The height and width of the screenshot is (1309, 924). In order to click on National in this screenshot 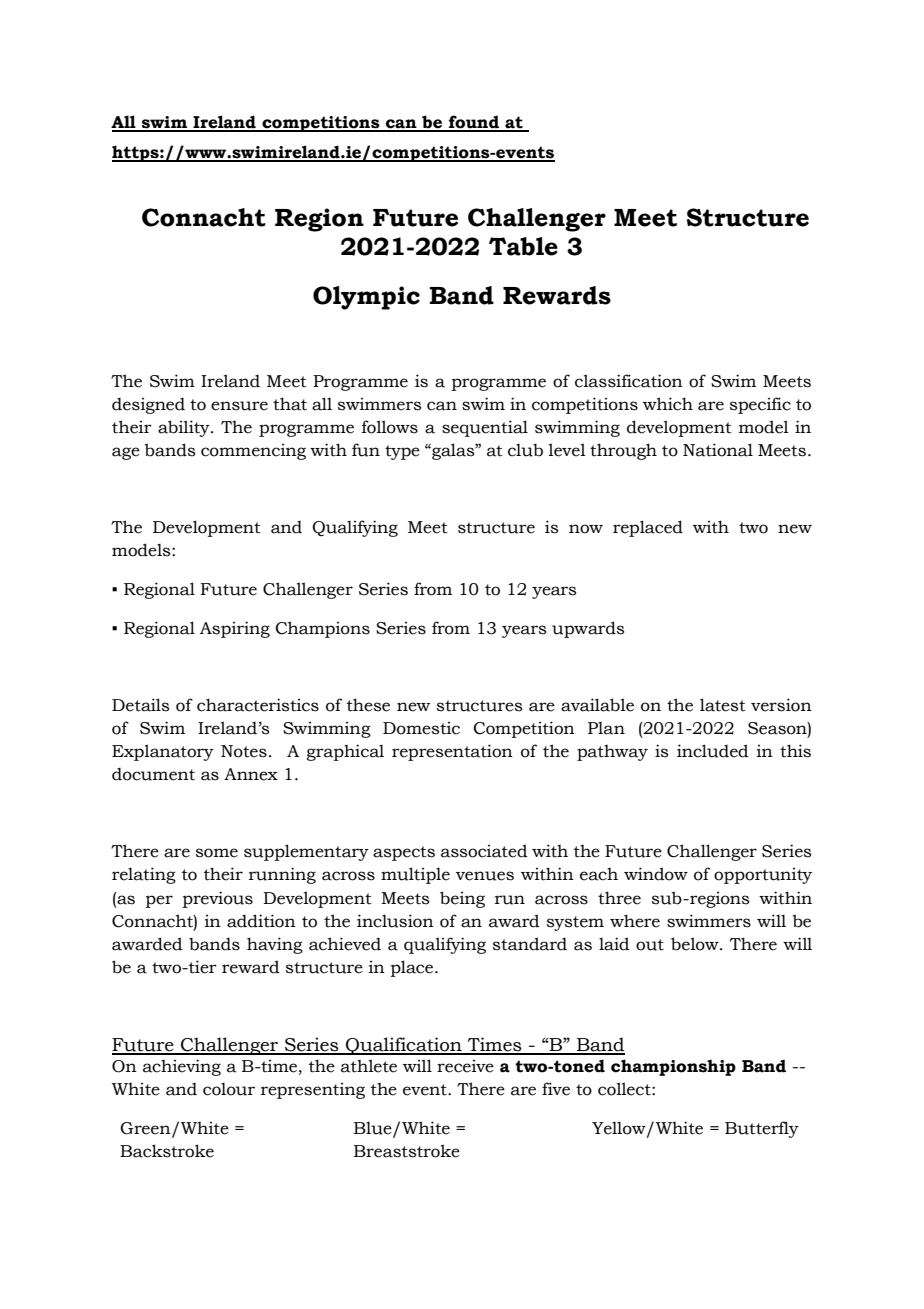, I will do `click(718, 450)`.
